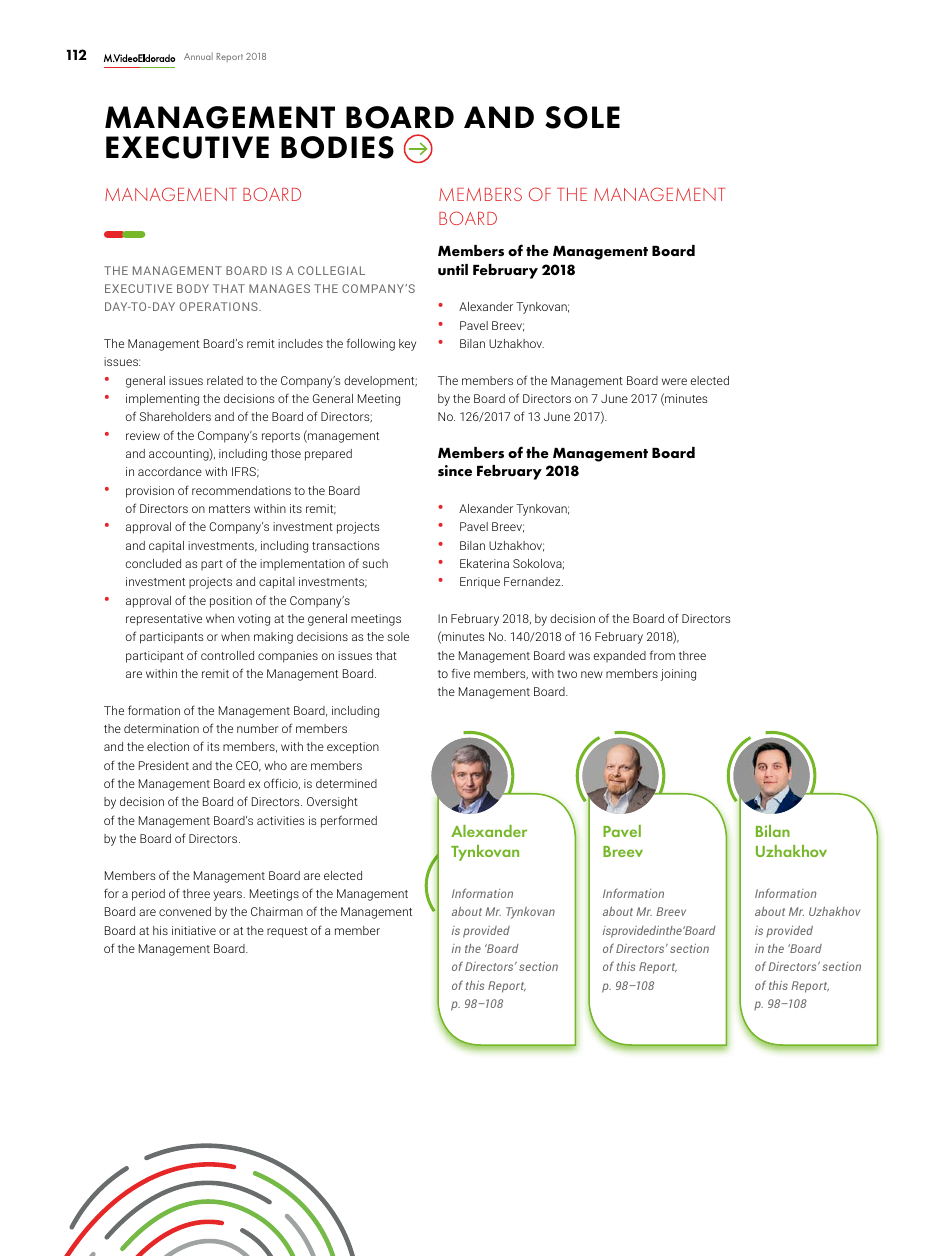  I want to click on convened, so click(185, 911).
